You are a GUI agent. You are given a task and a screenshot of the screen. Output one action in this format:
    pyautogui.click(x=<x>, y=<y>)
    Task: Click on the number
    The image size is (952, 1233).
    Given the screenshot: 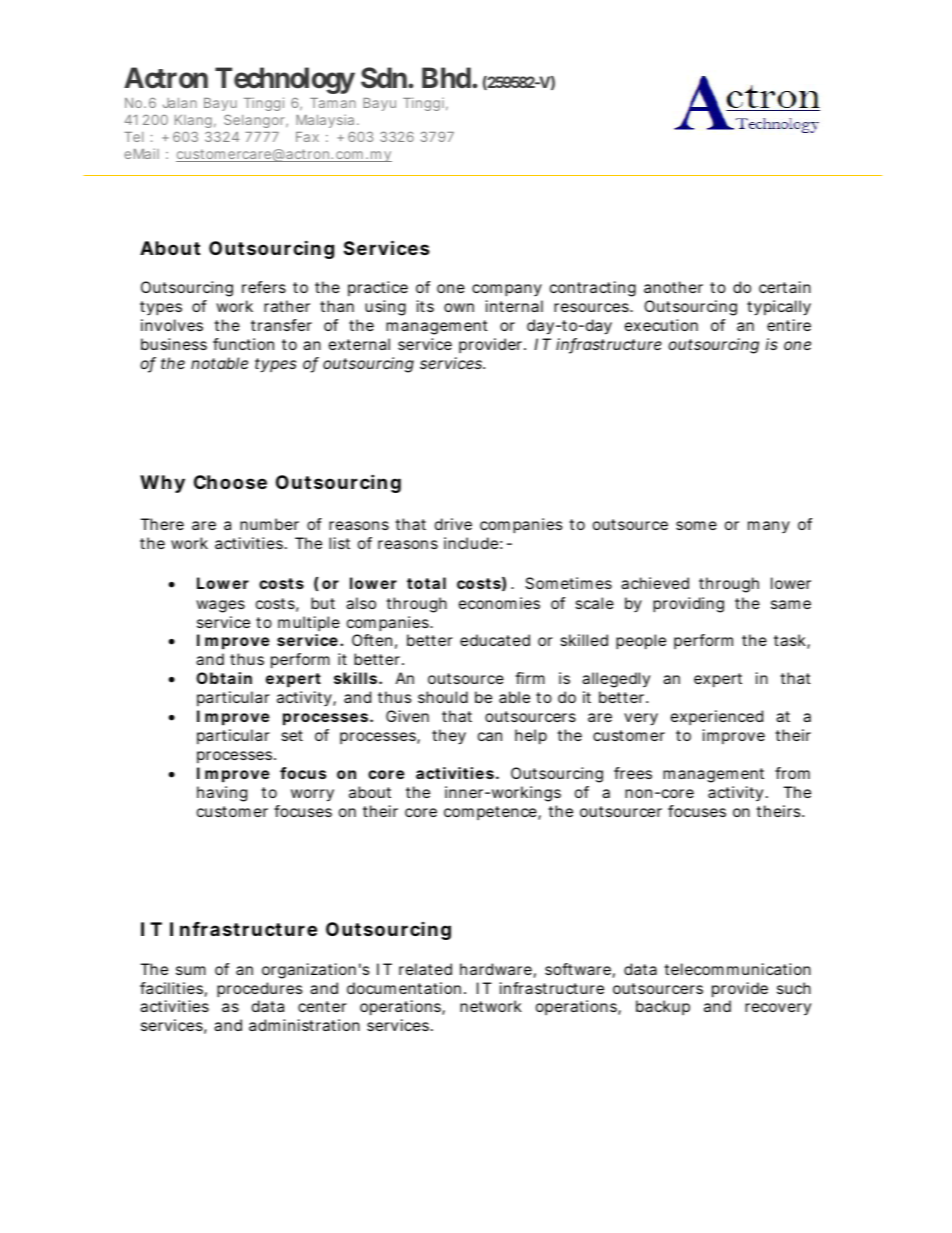 What is the action you would take?
    pyautogui.click(x=269, y=524)
